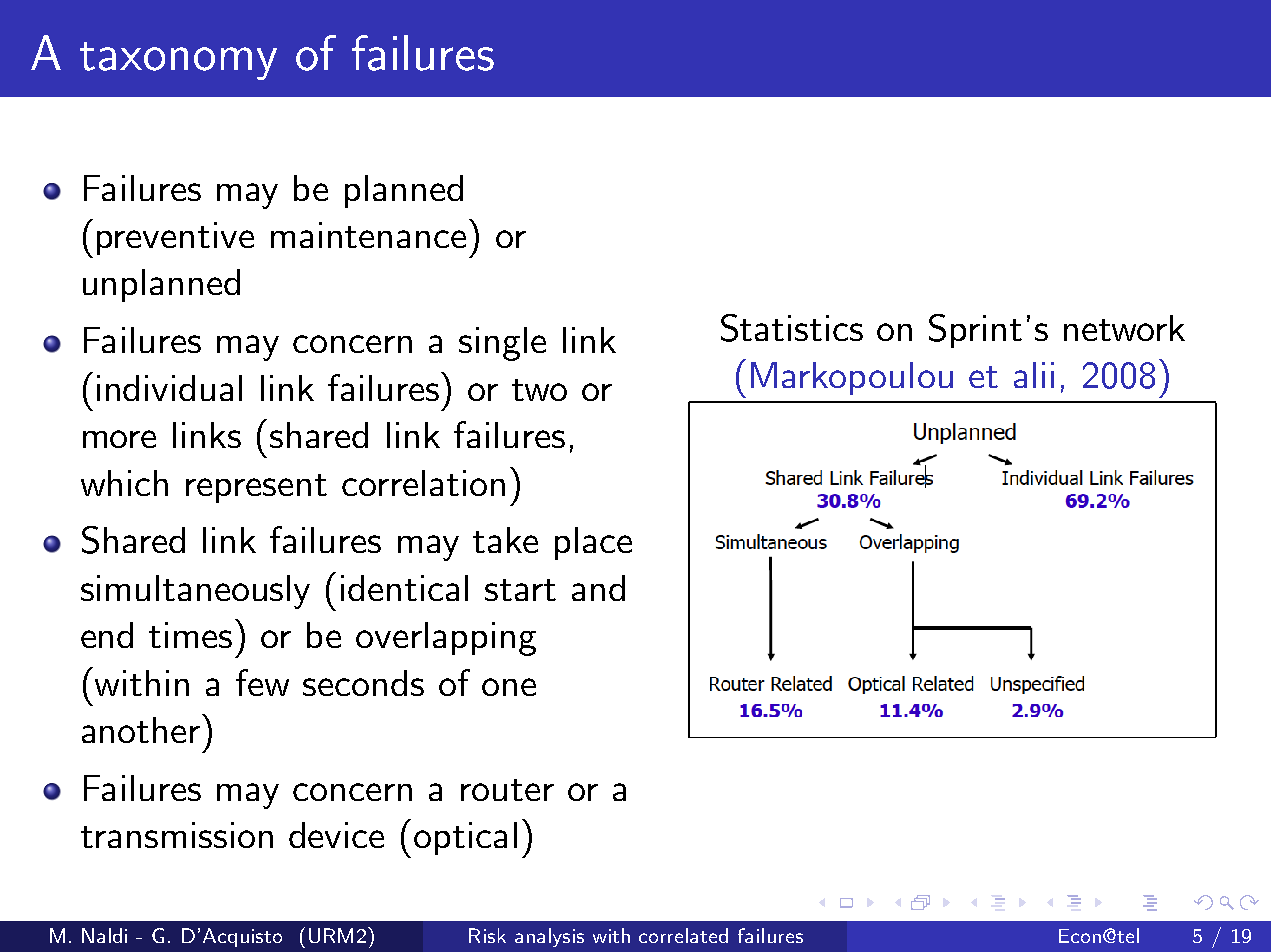 The height and width of the screenshot is (952, 1271). I want to click on correlated, so click(683, 935).
